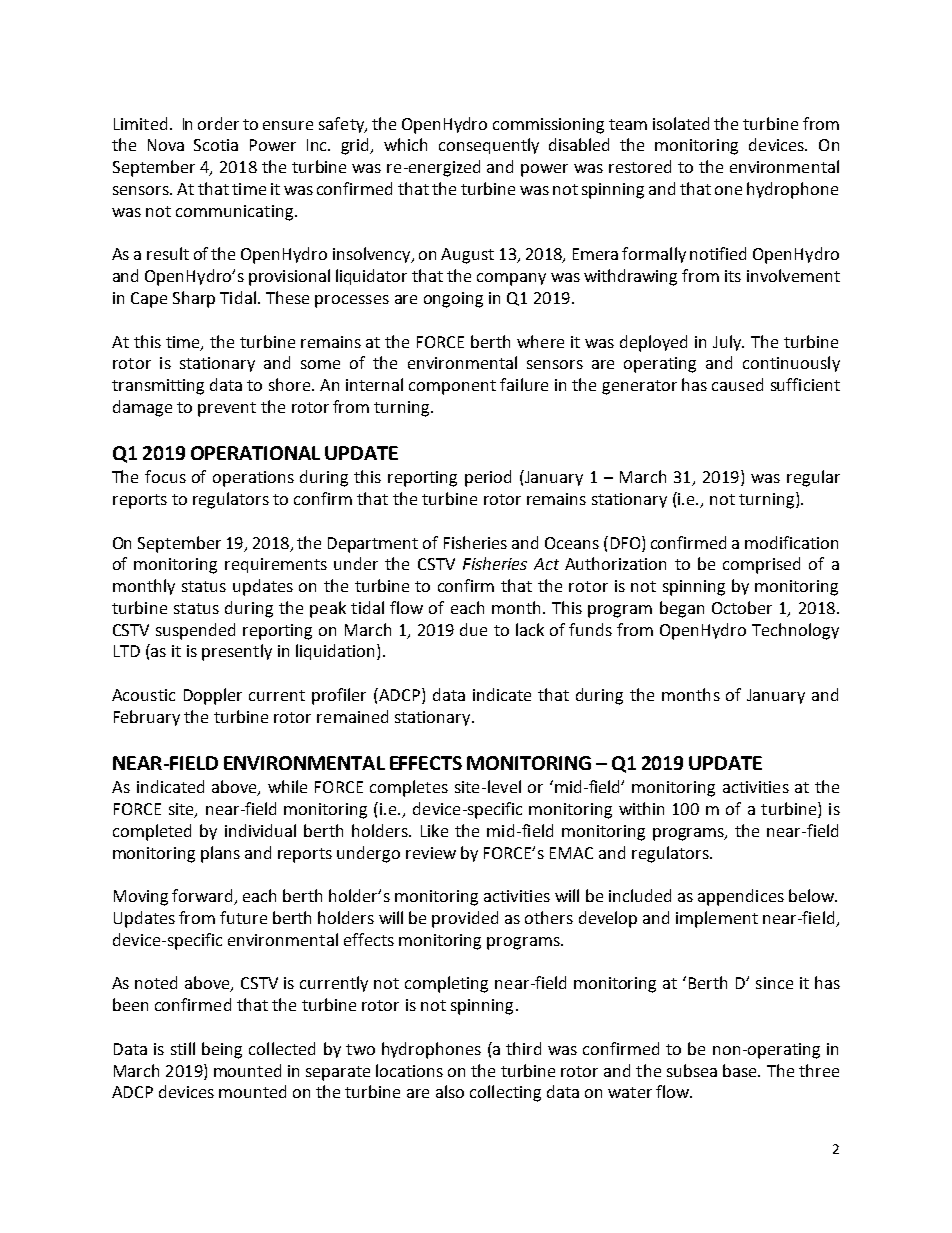  Describe the element at coordinates (216, 145) in the image. I see `Scotia` at that location.
